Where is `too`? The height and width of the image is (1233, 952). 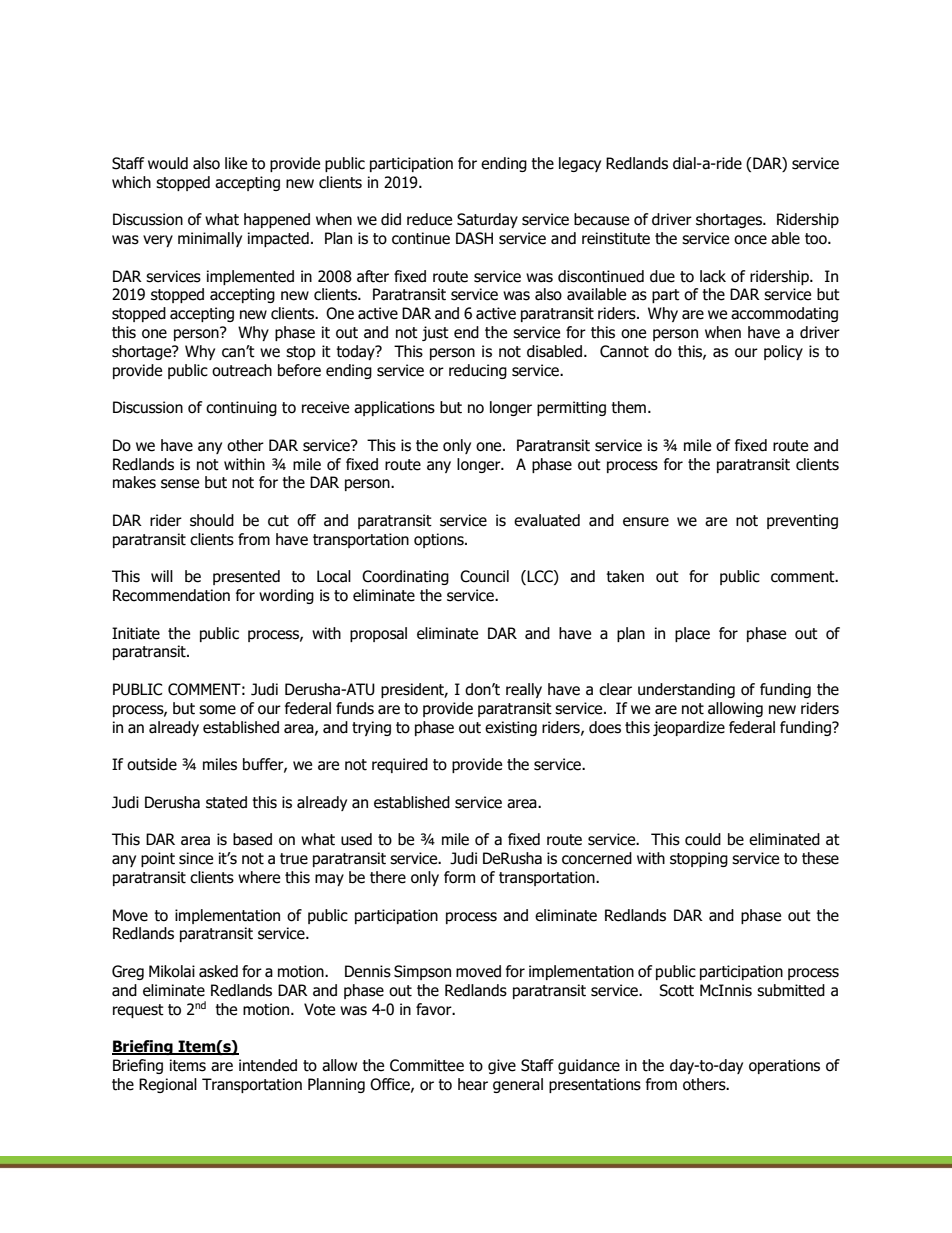 too is located at coordinates (817, 239).
